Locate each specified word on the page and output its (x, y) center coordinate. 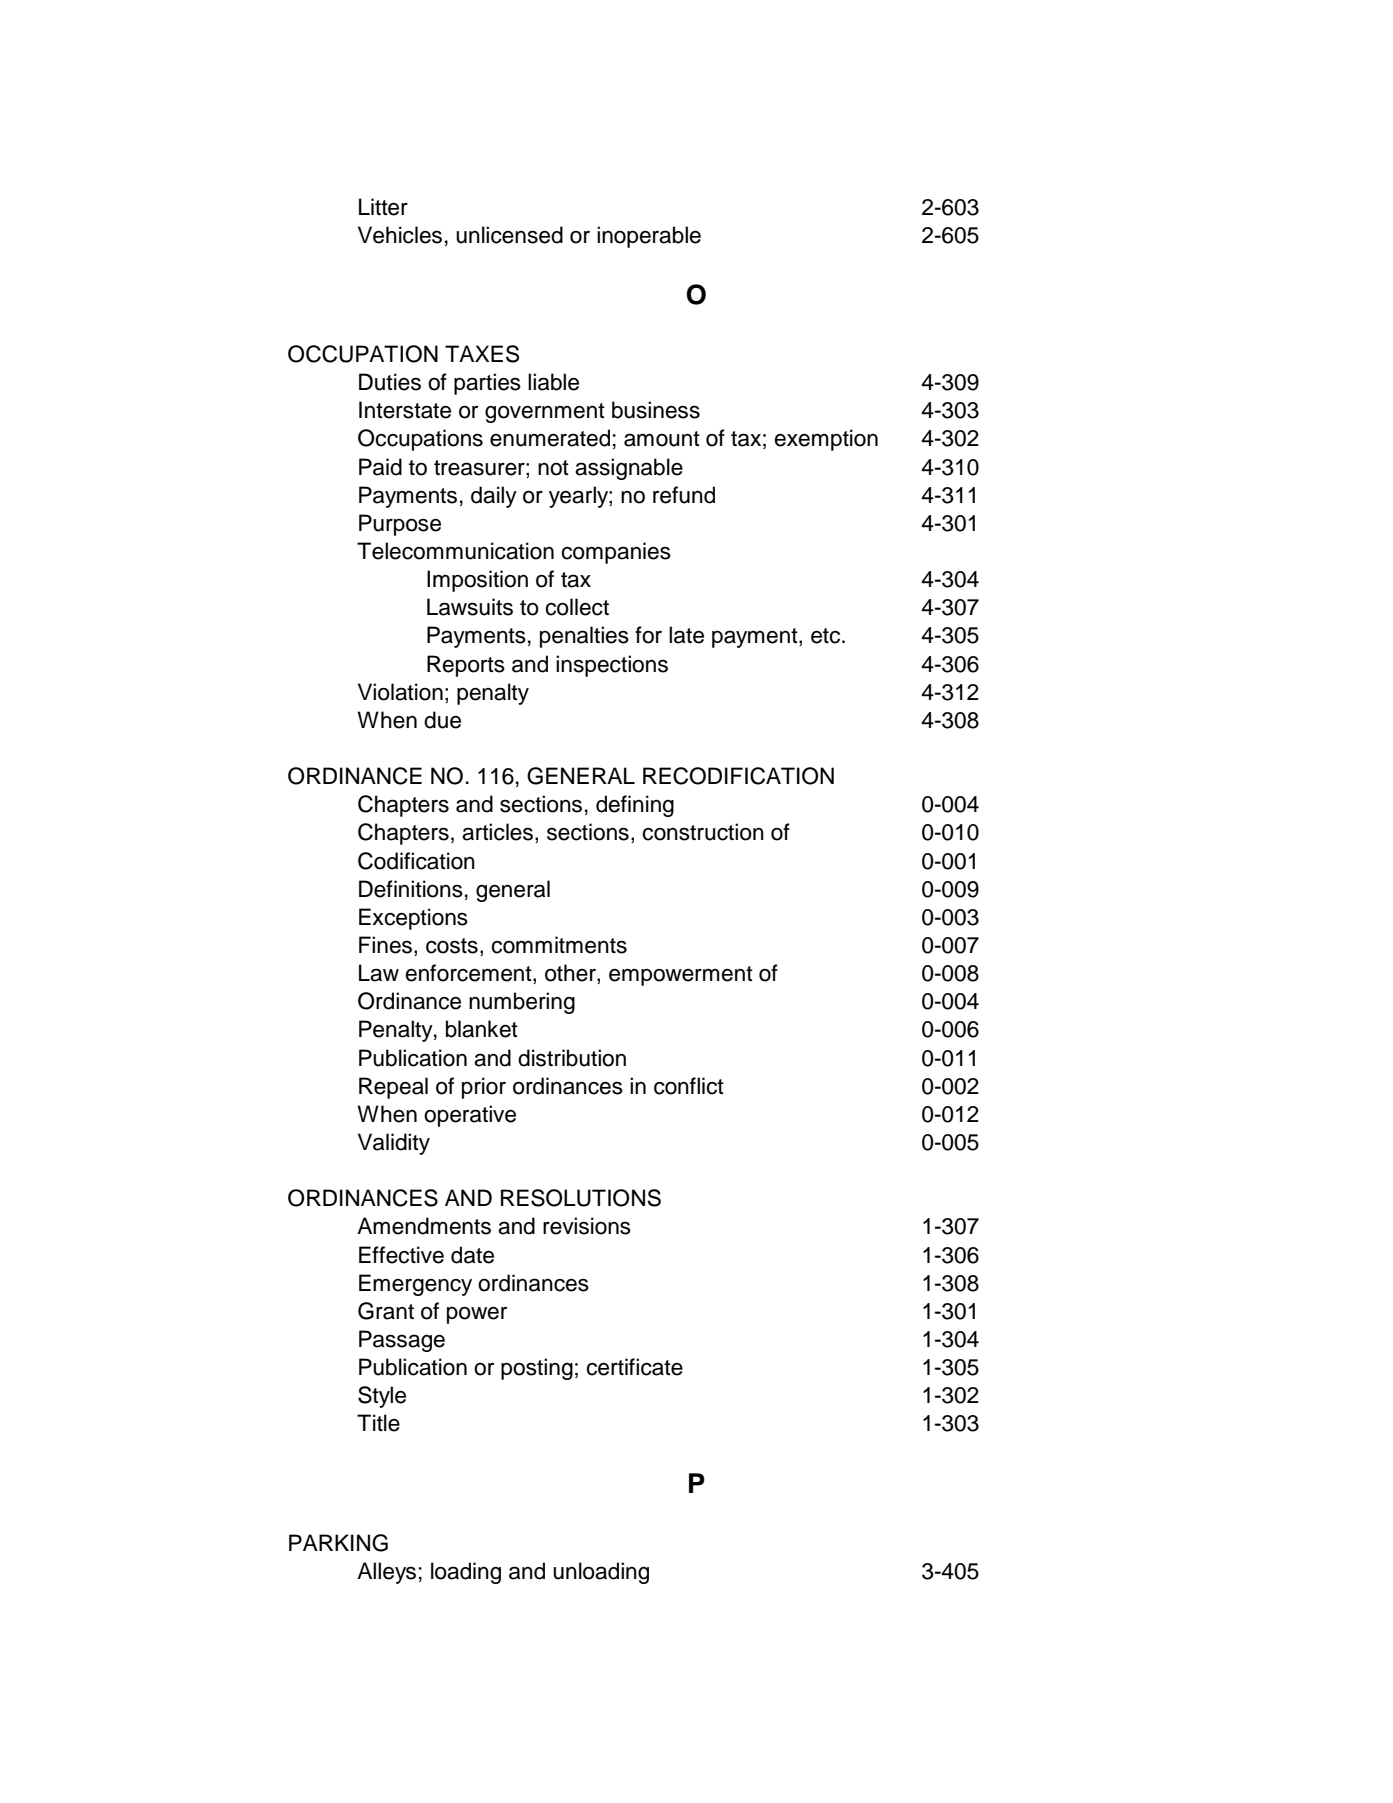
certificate (634, 1367)
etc (827, 636)
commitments (559, 945)
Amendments (424, 1226)
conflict (689, 1086)
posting (537, 1369)
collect (577, 607)
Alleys (386, 1573)
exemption (826, 440)
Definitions (411, 889)
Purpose (400, 525)
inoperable (649, 237)
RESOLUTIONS (581, 1198)
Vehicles (400, 235)
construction (703, 832)
